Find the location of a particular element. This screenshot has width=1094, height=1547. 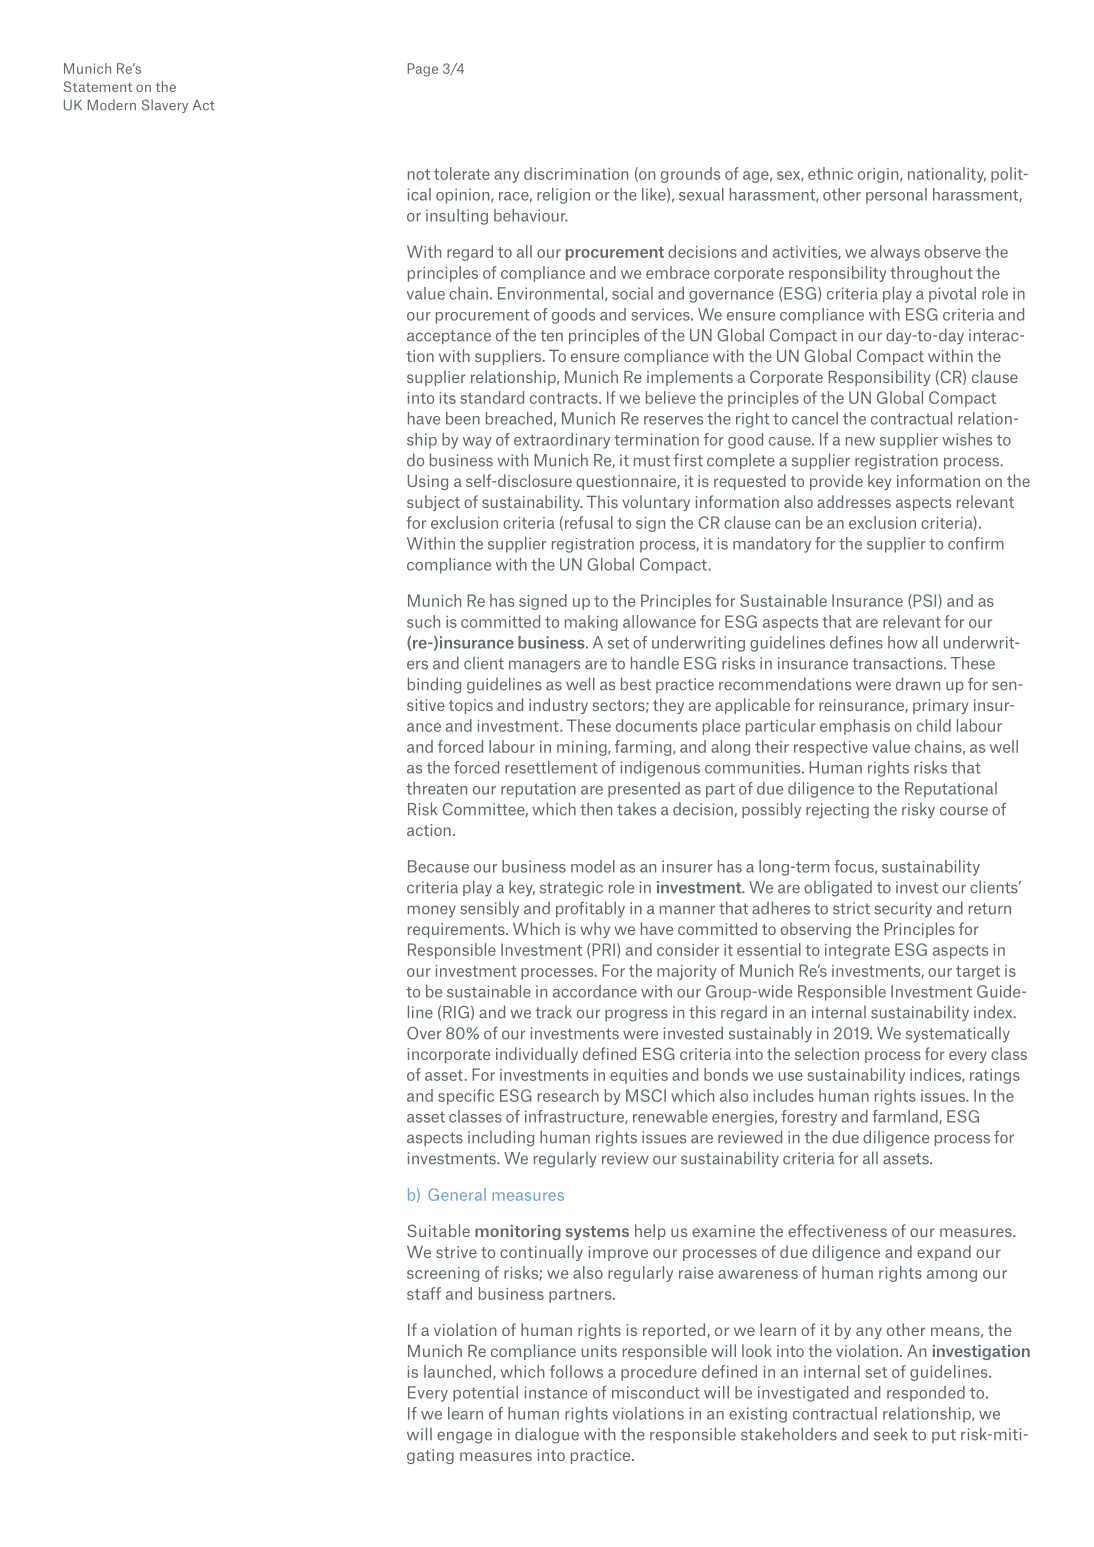

Slavery is located at coordinates (165, 106).
